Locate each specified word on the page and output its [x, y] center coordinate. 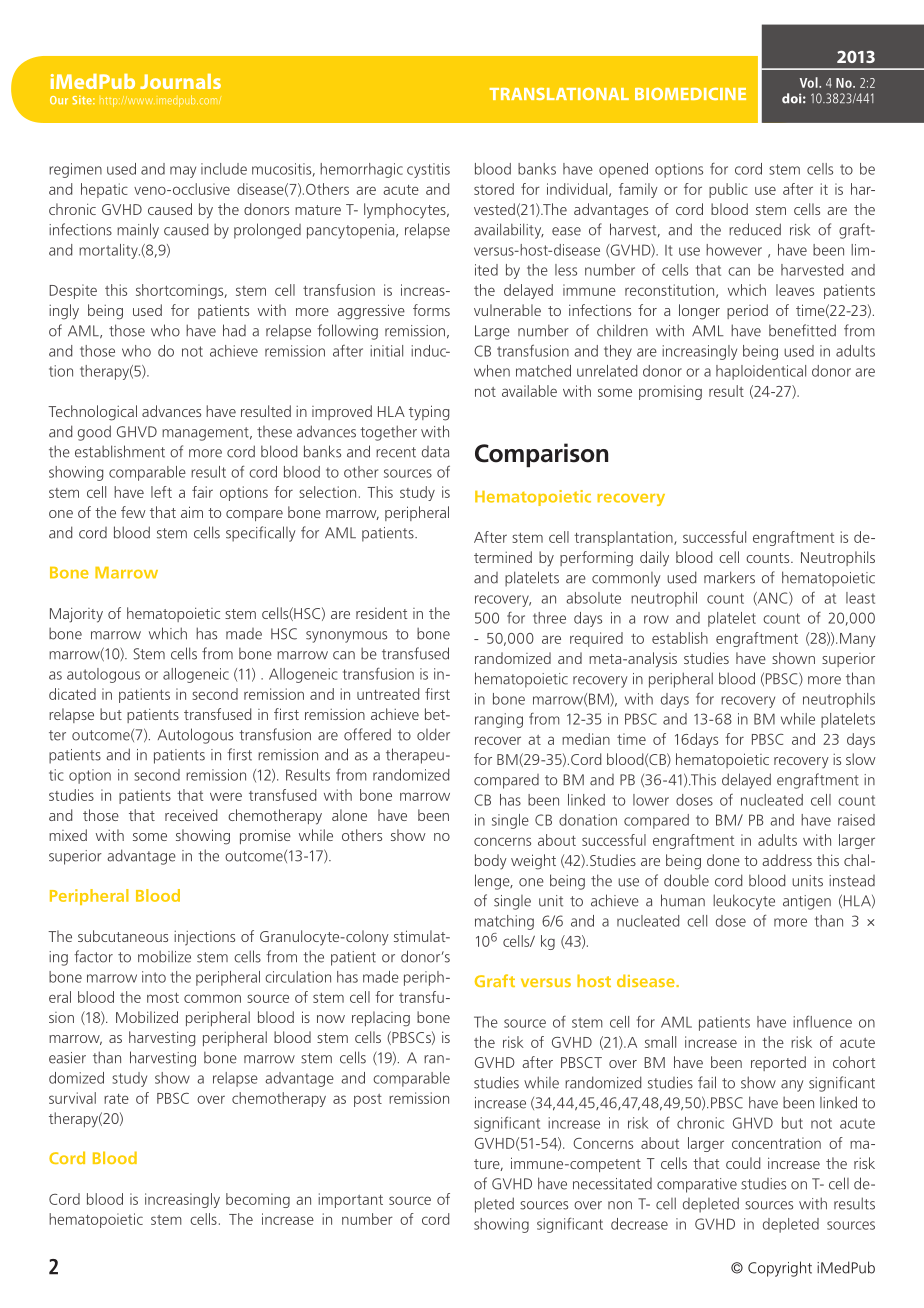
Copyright [780, 1269]
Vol [810, 82]
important [350, 1200]
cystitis [428, 170]
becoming [258, 1200]
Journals [180, 81]
